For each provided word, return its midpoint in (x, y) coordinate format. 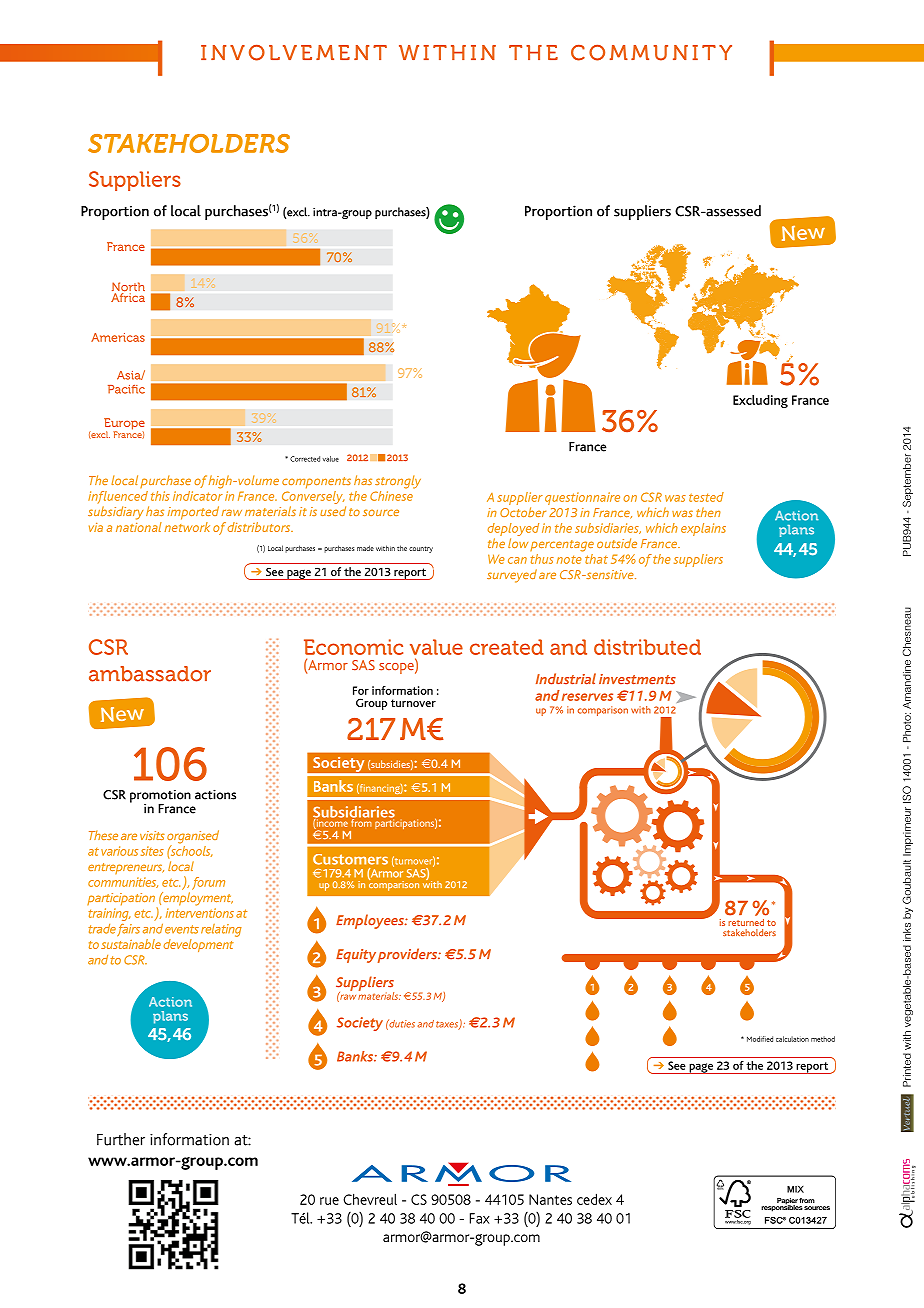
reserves (587, 697)
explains (703, 529)
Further (121, 1139)
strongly (398, 482)
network (187, 527)
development (198, 945)
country (421, 549)
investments (637, 679)
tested (706, 497)
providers (408, 955)
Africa (128, 296)
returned (746, 922)
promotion (160, 797)
